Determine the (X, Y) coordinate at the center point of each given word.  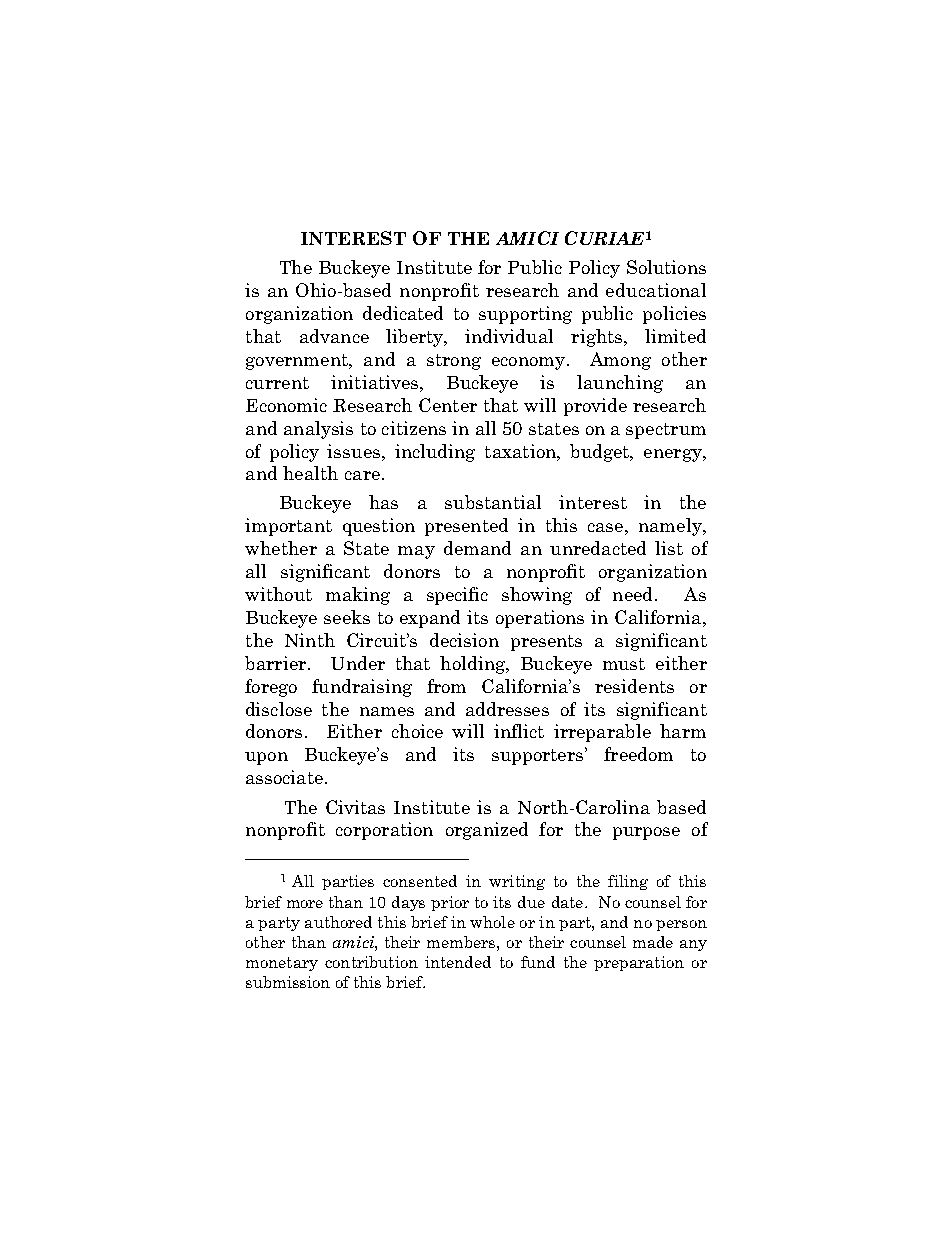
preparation (639, 963)
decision (464, 640)
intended (458, 962)
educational (656, 290)
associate (284, 777)
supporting (525, 315)
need (634, 594)
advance (334, 336)
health (310, 473)
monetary (282, 964)
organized (487, 831)
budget (600, 453)
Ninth (310, 640)
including (435, 453)
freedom (638, 754)
